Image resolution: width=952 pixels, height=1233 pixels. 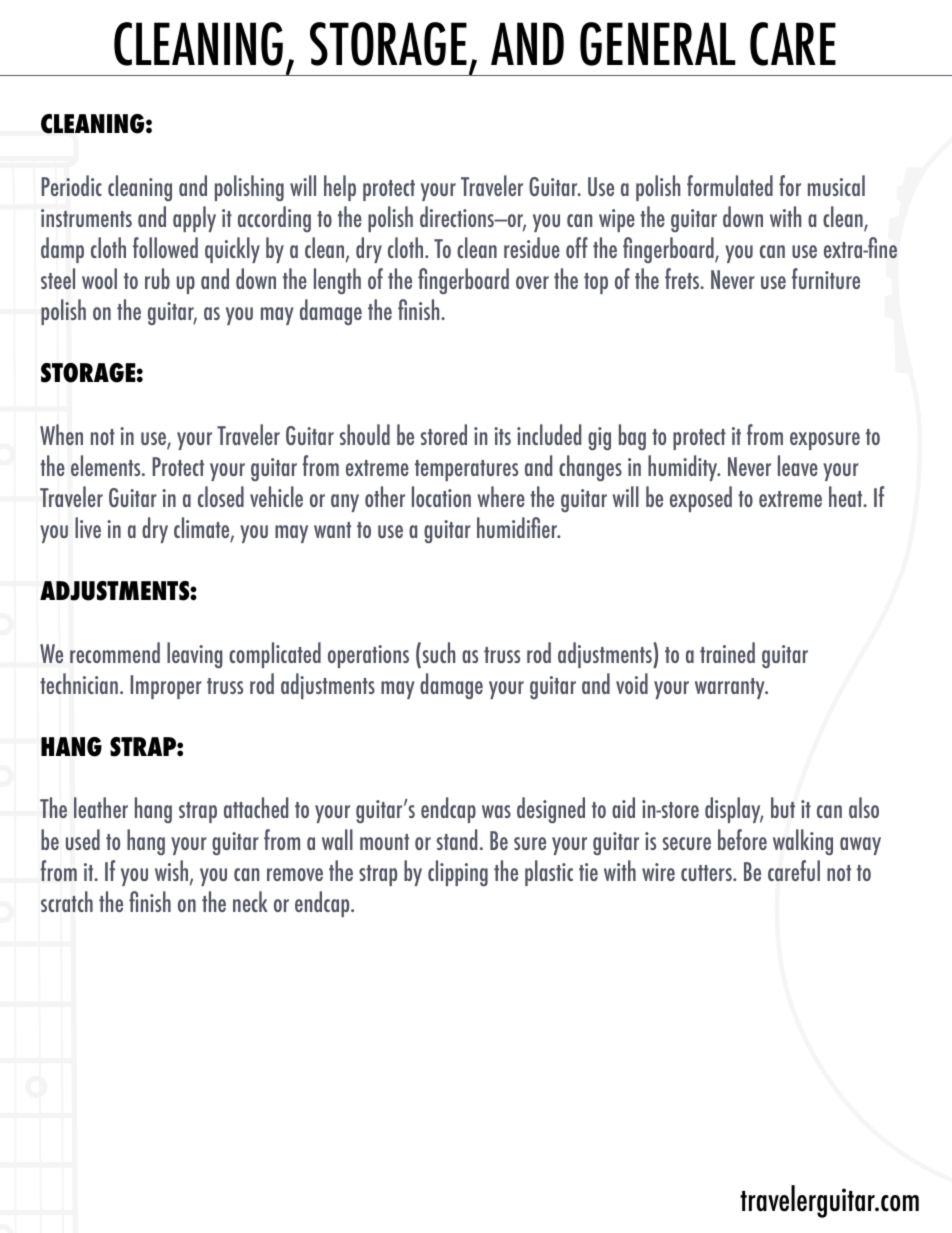 I want to click on formulated, so click(x=730, y=185).
